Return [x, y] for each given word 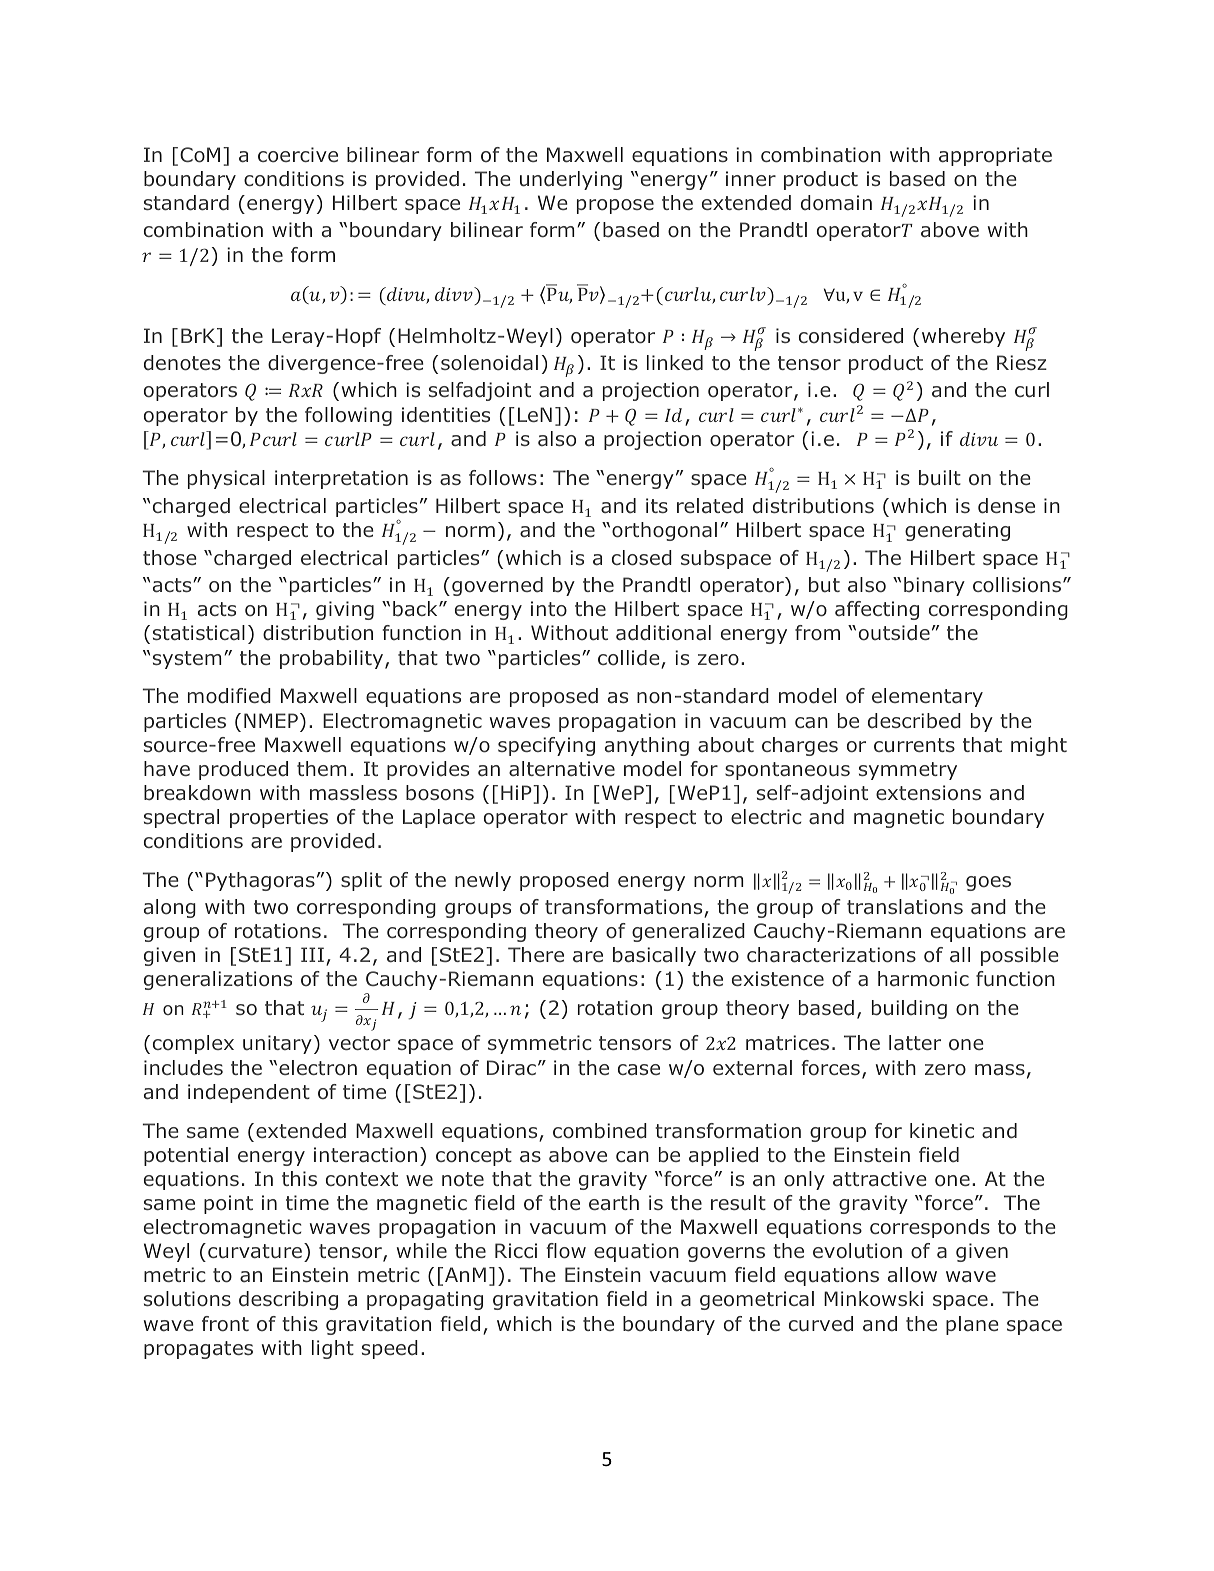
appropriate [995, 156]
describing [288, 1300]
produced [243, 770]
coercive [298, 155]
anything [647, 746]
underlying [571, 180]
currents [914, 745]
